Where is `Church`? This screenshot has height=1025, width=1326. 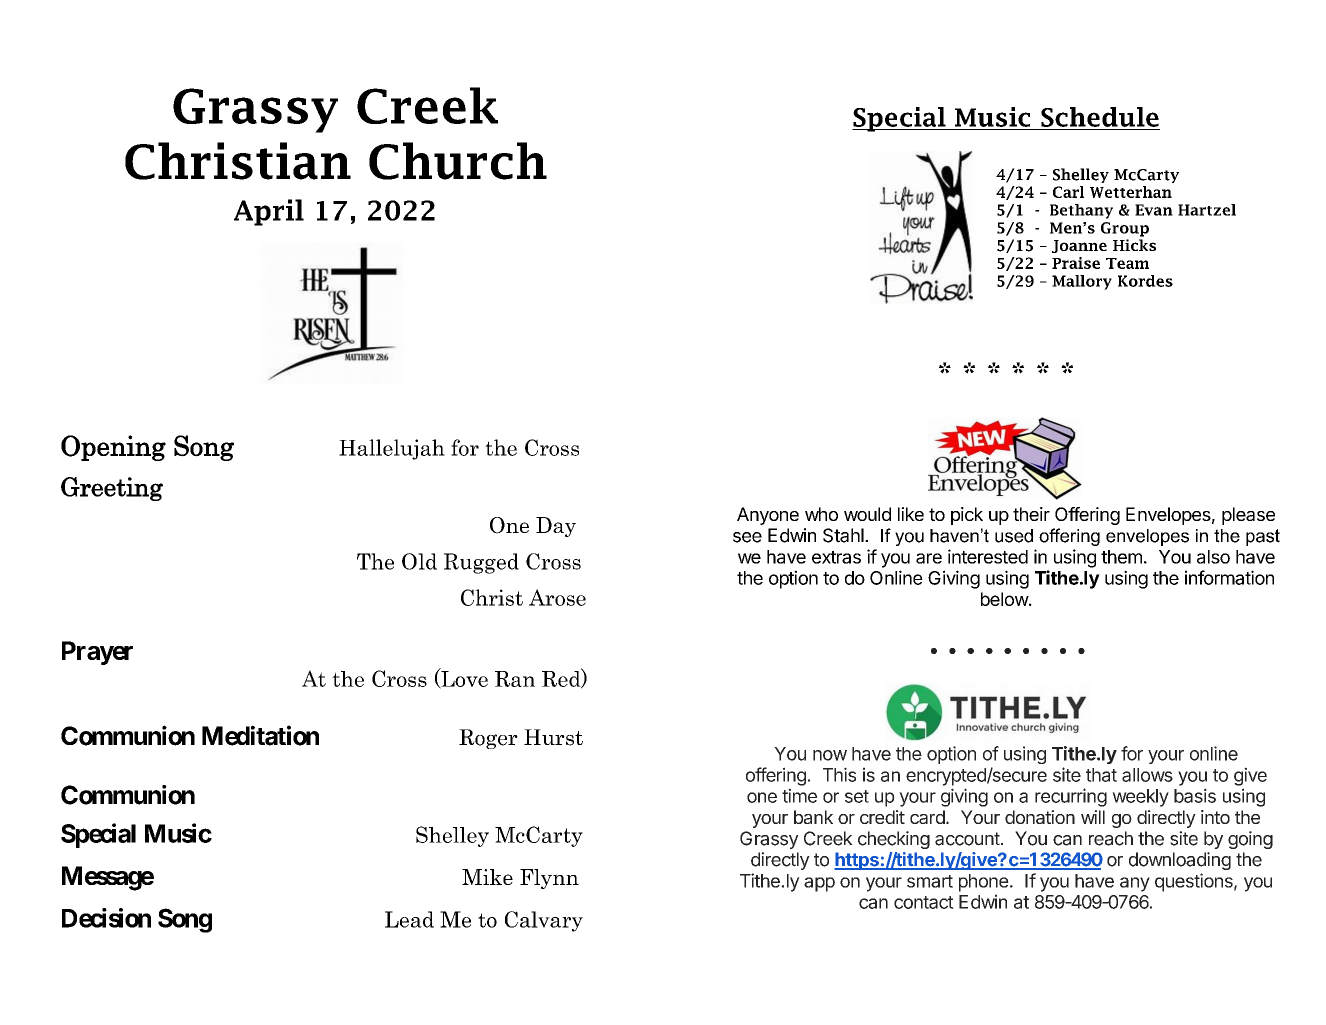 Church is located at coordinates (458, 161).
